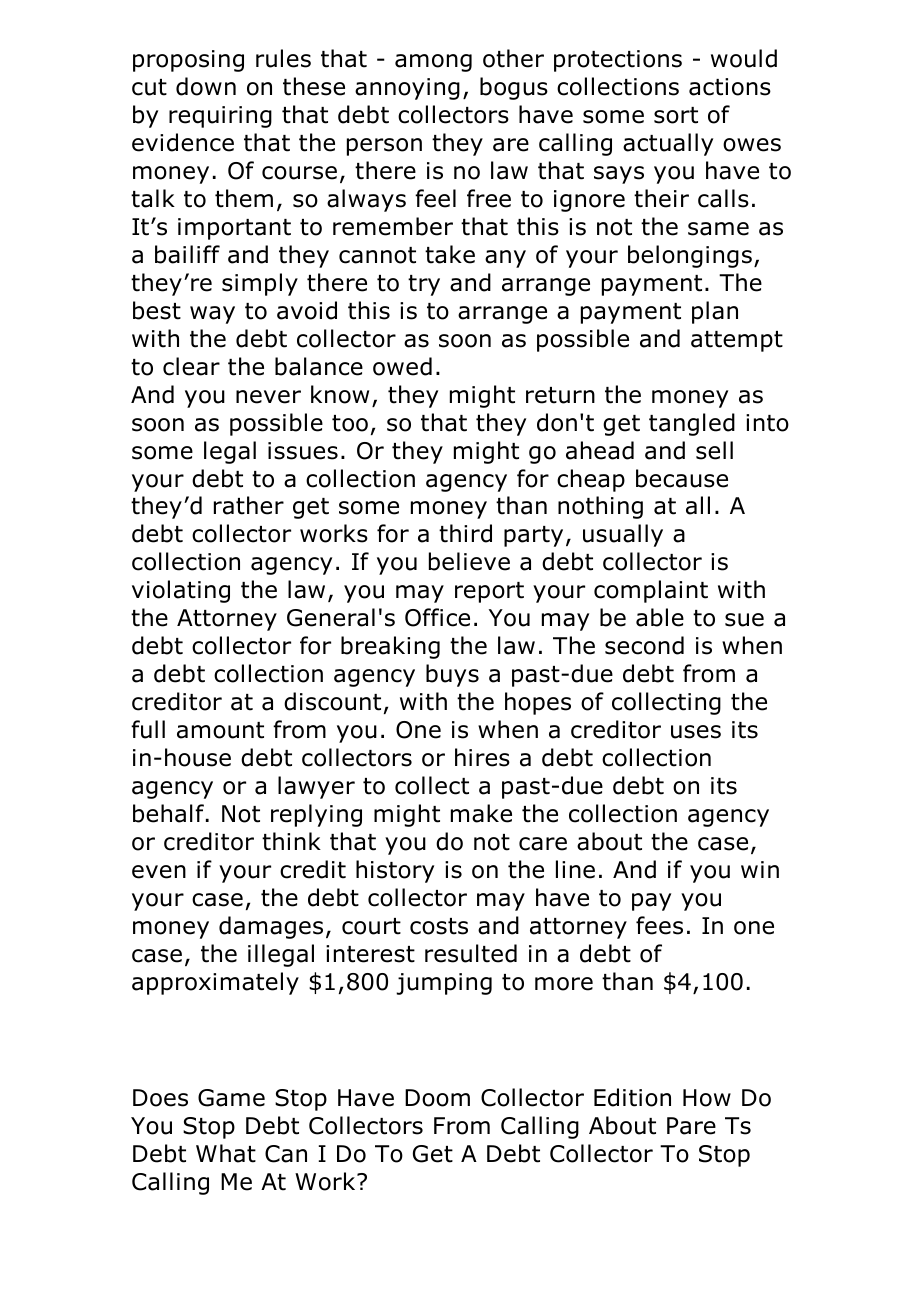 The height and width of the page is (1308, 924). I want to click on amount, so click(220, 730).
